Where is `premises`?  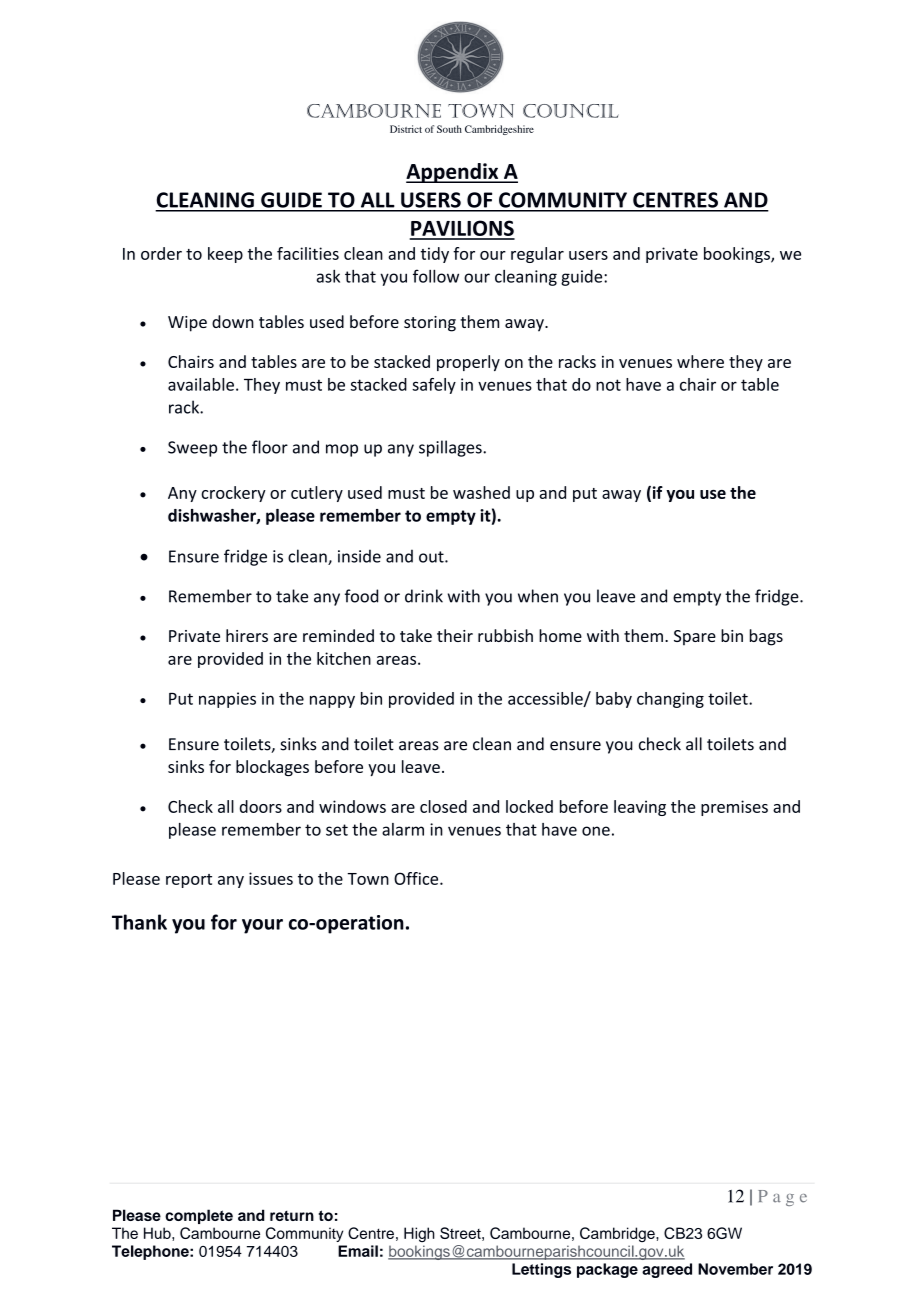
premises is located at coordinates (734, 808).
